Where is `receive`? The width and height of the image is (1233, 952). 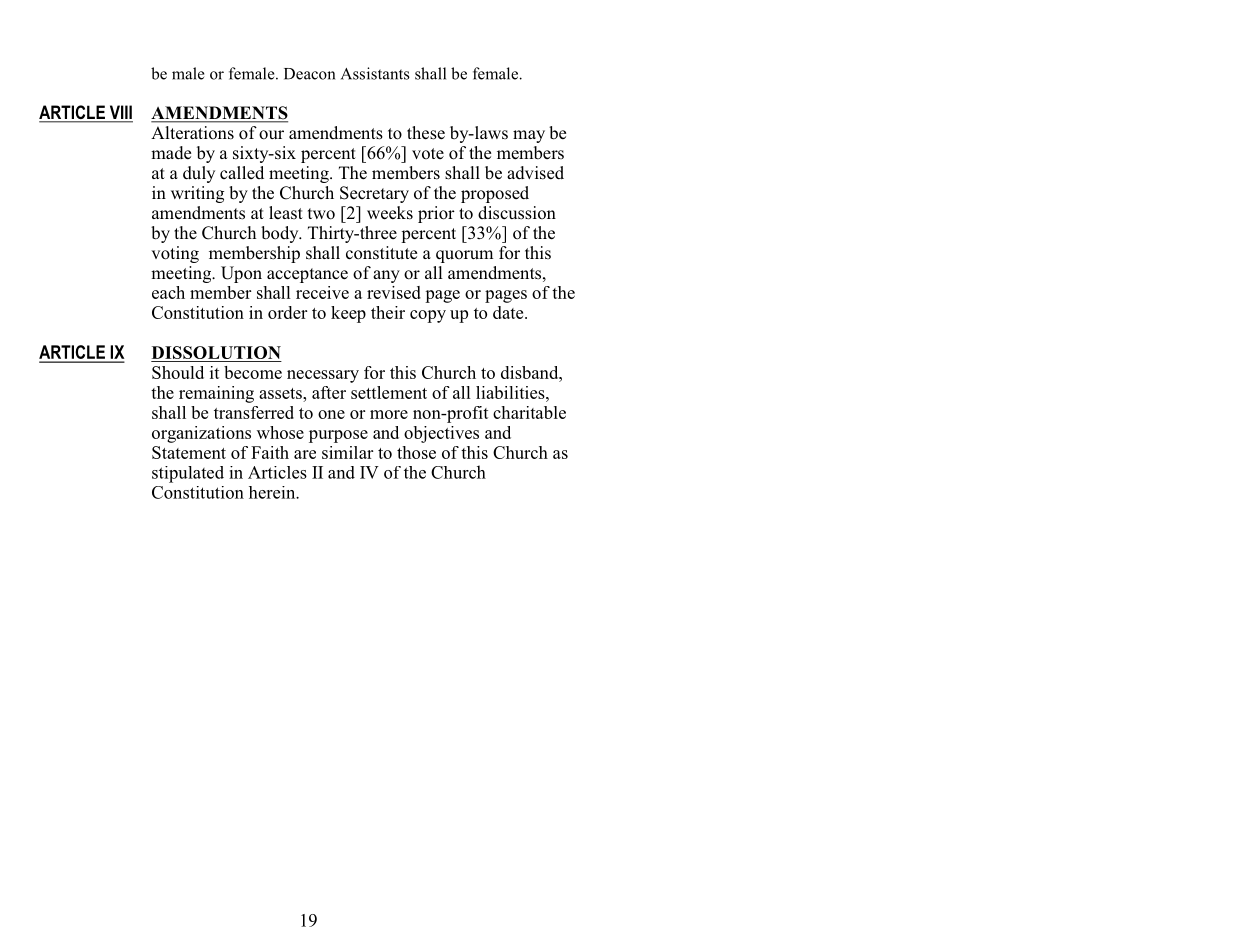
receive is located at coordinates (322, 292).
